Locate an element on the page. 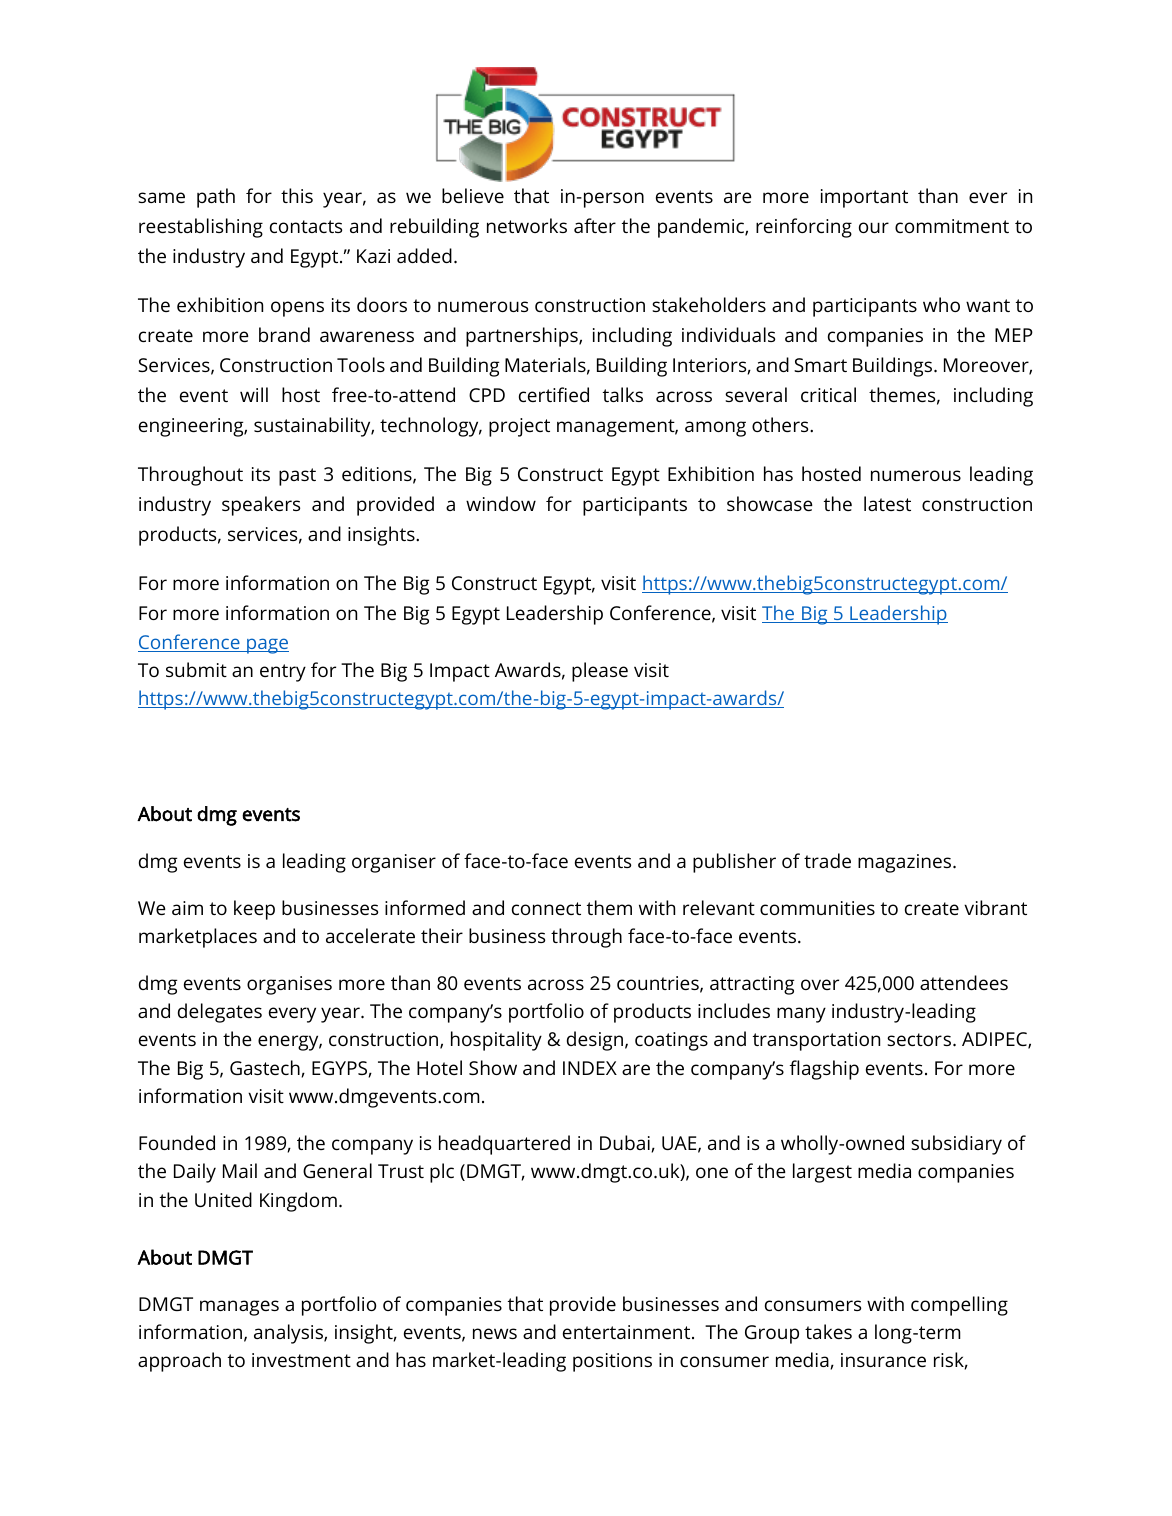 The width and height of the image is (1172, 1516). contacts is located at coordinates (306, 226).
